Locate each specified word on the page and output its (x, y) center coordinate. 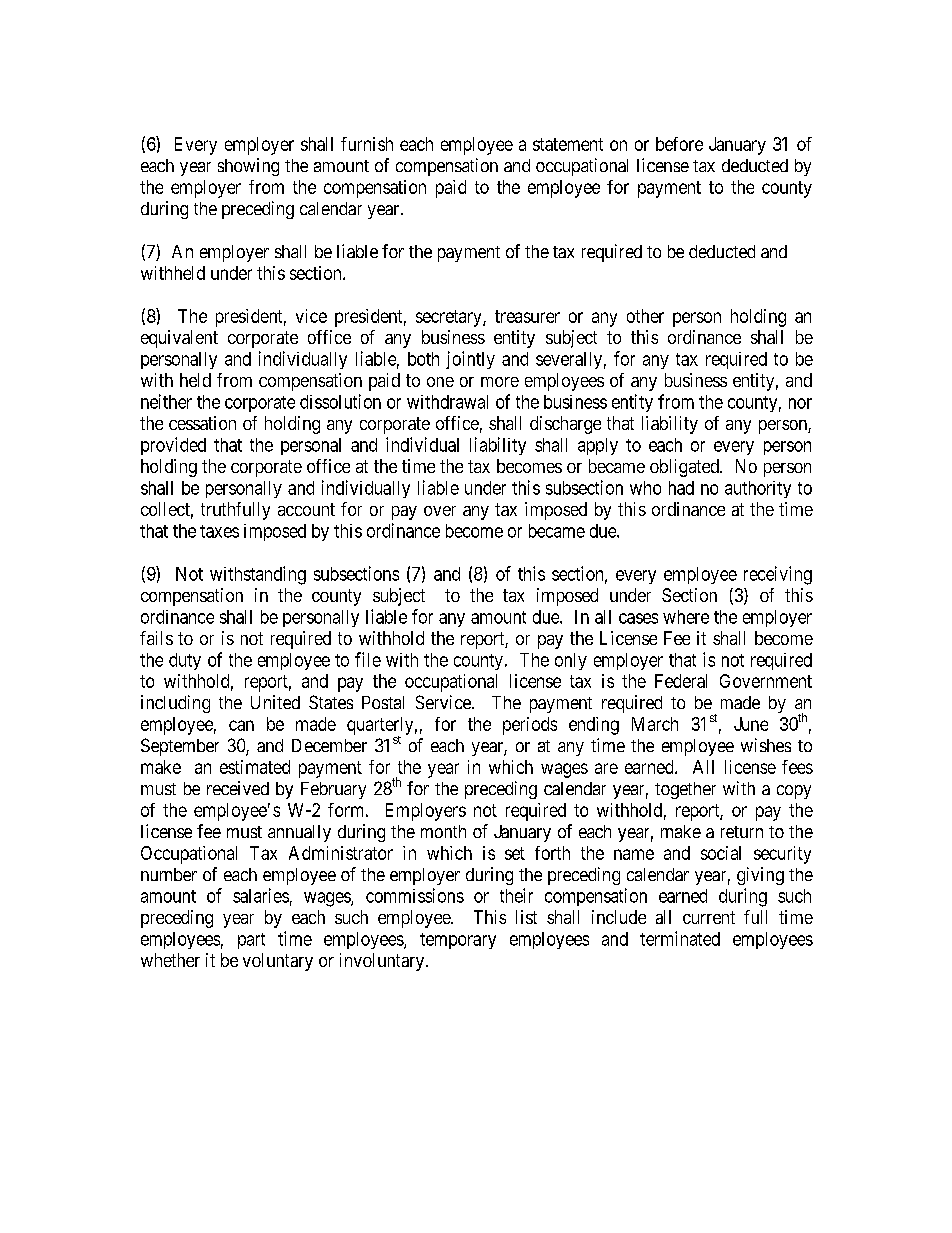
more (500, 382)
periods (530, 726)
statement (568, 144)
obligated (685, 468)
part (251, 941)
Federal (681, 681)
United (275, 702)
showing (248, 167)
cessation (202, 423)
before (679, 144)
